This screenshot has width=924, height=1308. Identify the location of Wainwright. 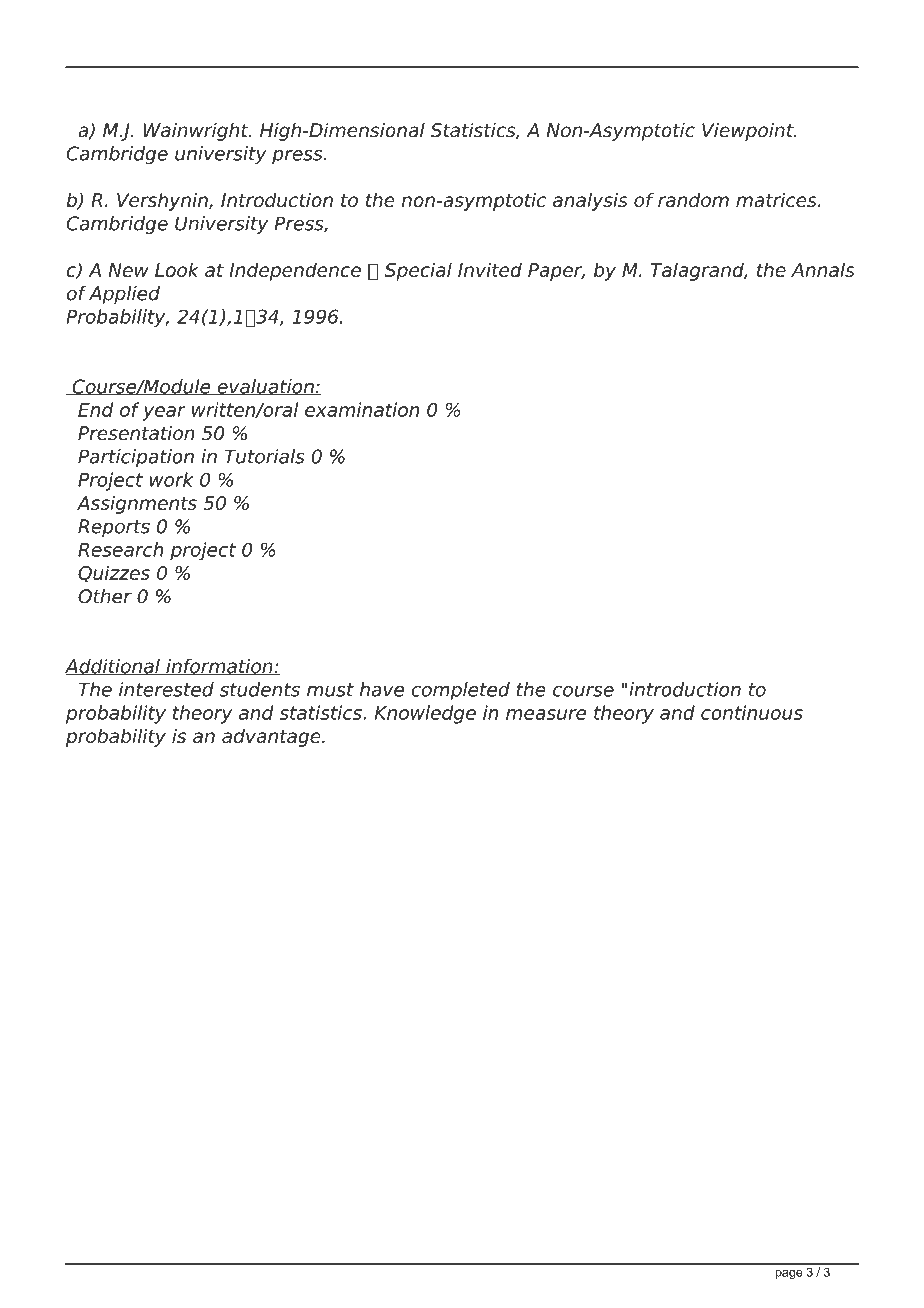
(197, 132).
